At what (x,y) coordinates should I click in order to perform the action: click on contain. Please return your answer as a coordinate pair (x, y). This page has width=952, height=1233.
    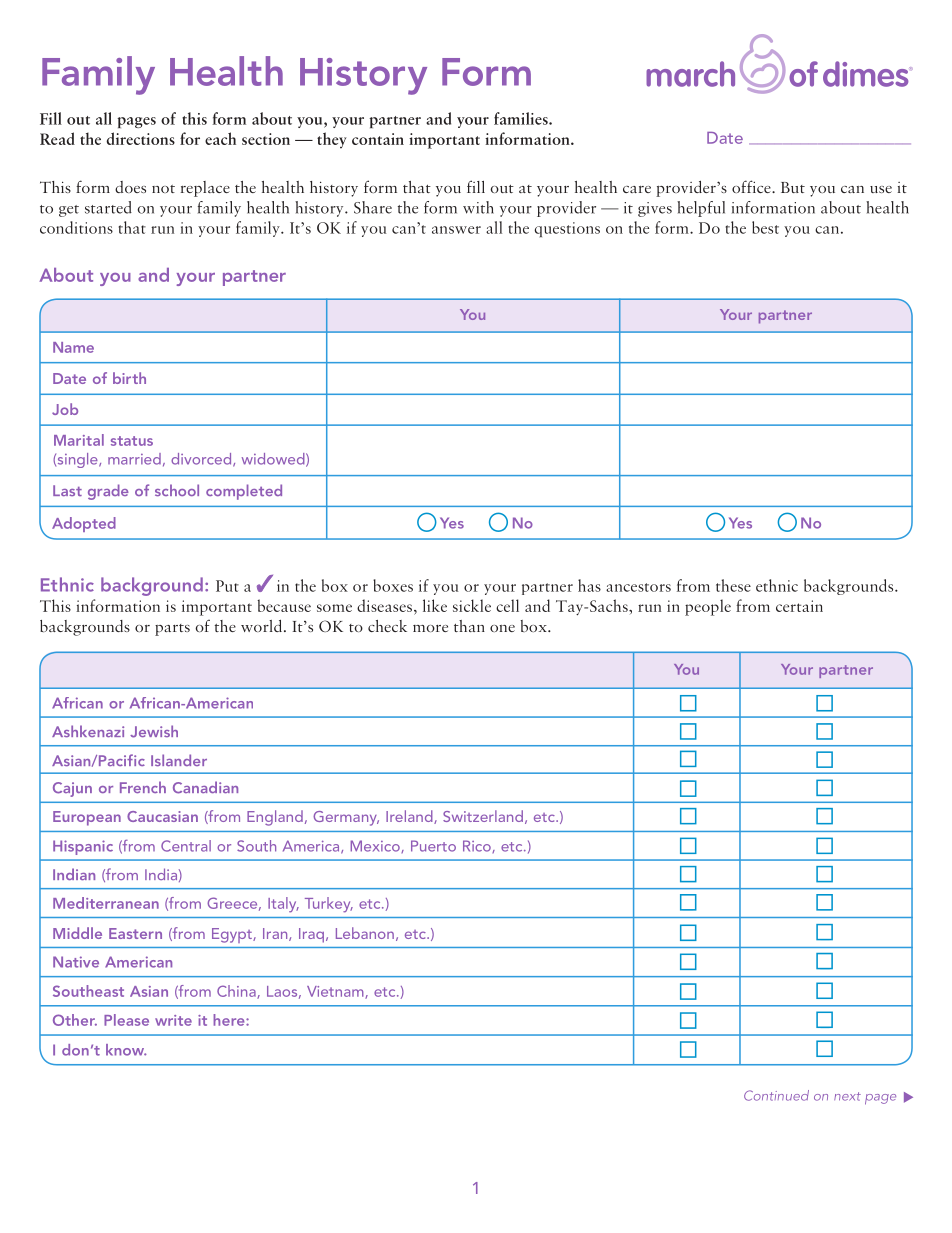
    Looking at the image, I should click on (378, 139).
